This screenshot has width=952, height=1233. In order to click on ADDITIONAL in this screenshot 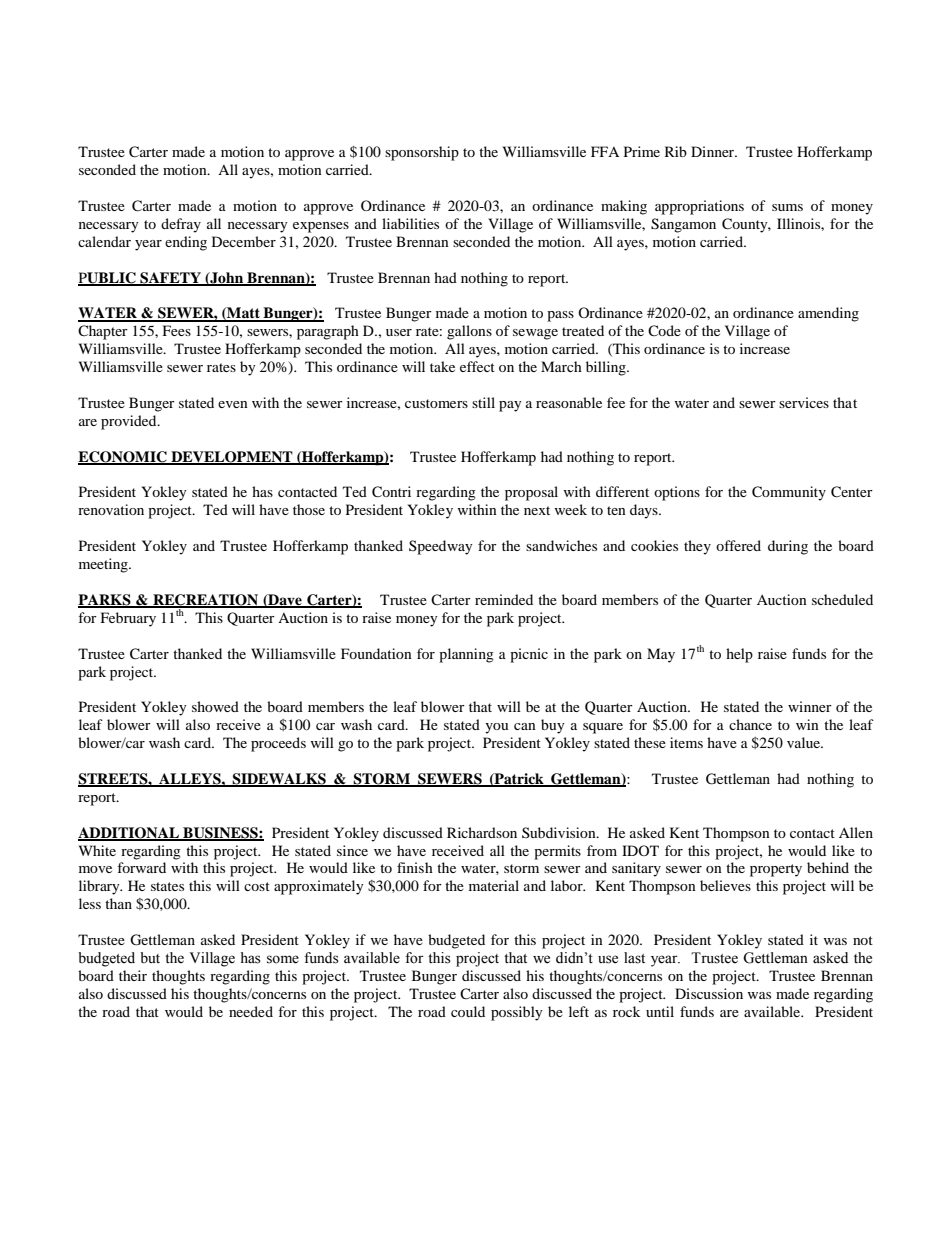, I will do `click(129, 833)`.
